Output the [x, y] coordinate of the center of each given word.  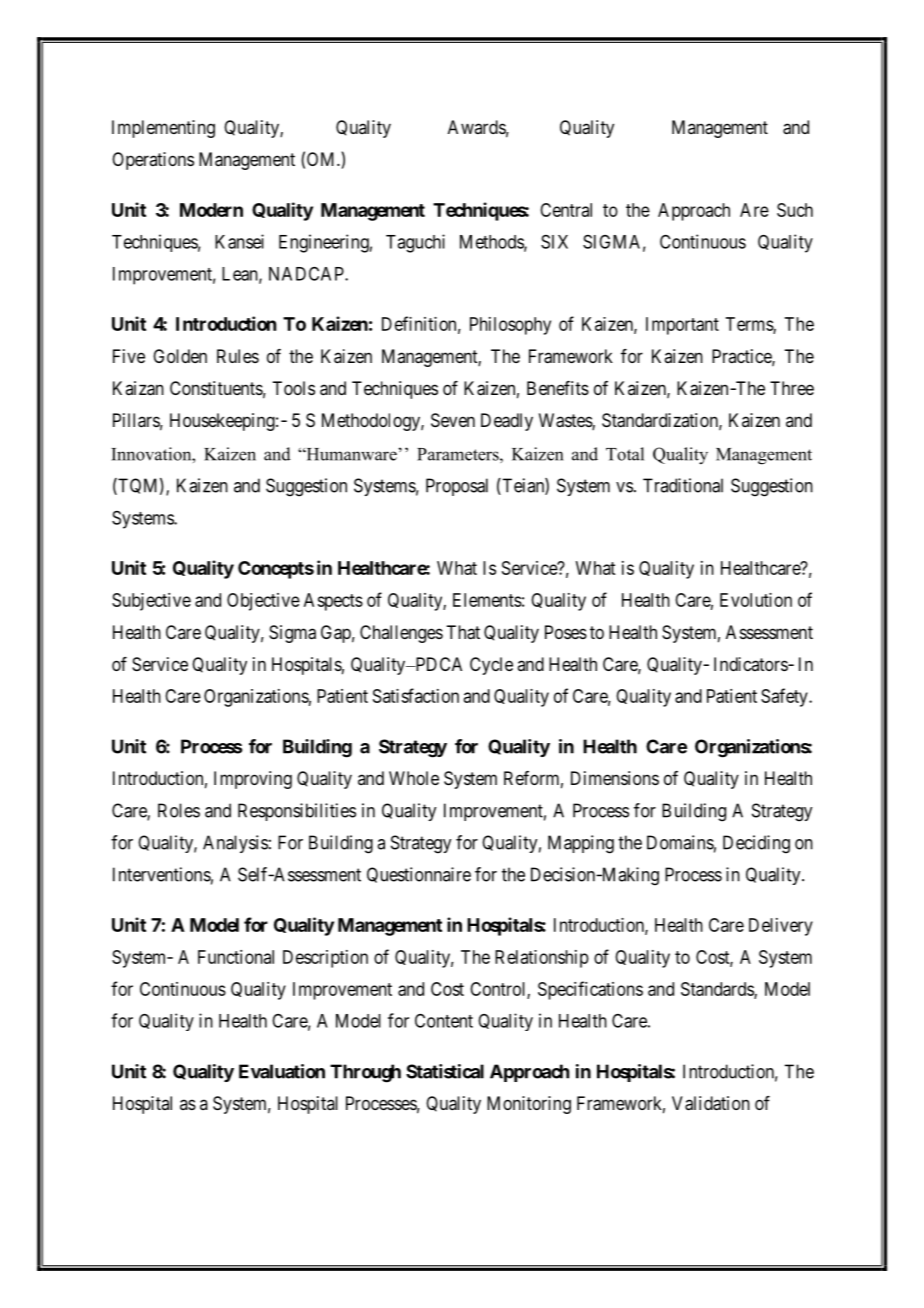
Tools [293, 388]
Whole [414, 778]
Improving [253, 780]
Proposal [457, 487]
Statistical [445, 1071]
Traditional [683, 485]
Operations [153, 161]
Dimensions [615, 778]
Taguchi [415, 243]
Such [795, 210]
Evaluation [282, 1071]
